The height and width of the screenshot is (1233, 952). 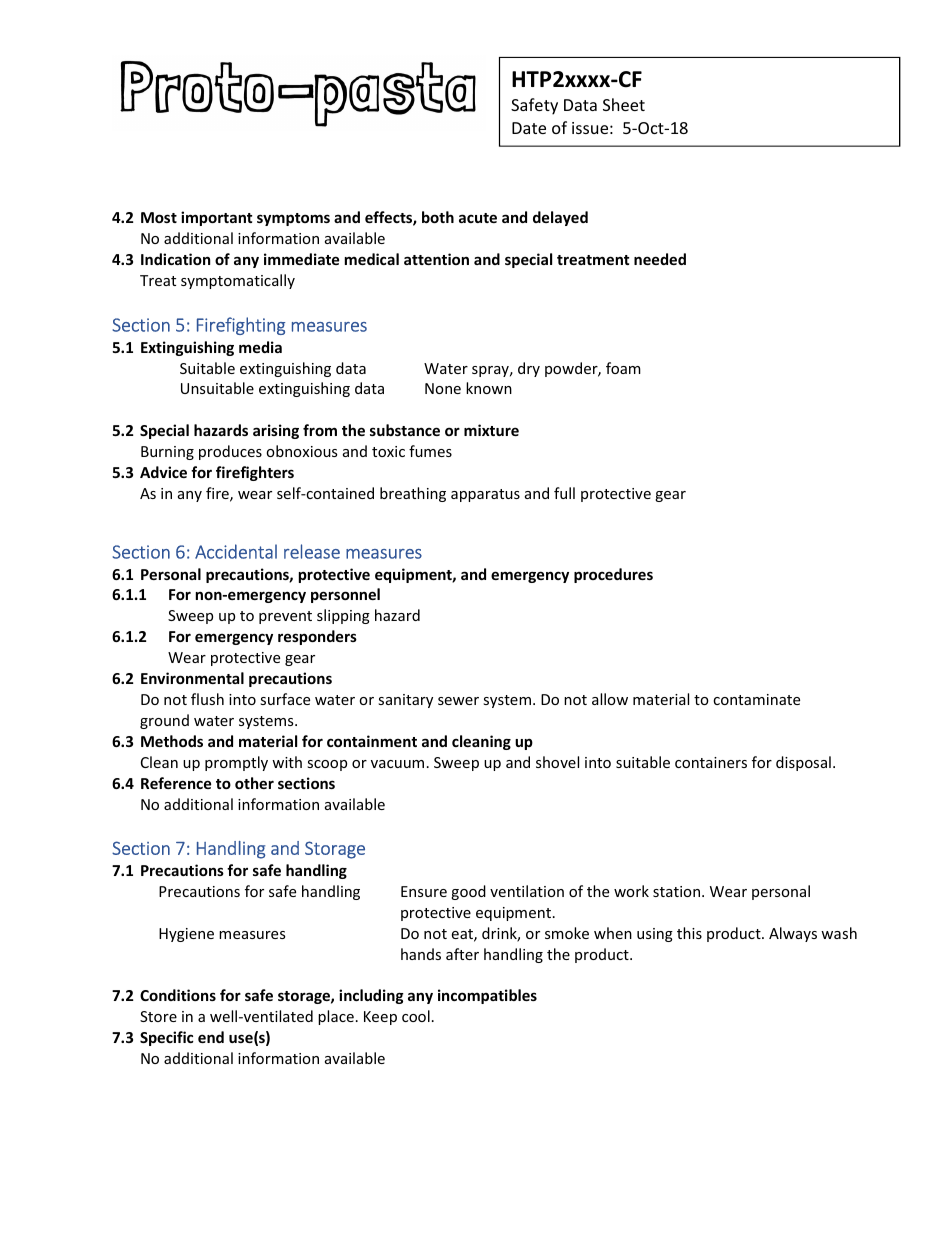 I want to click on end, so click(x=211, y=1037).
